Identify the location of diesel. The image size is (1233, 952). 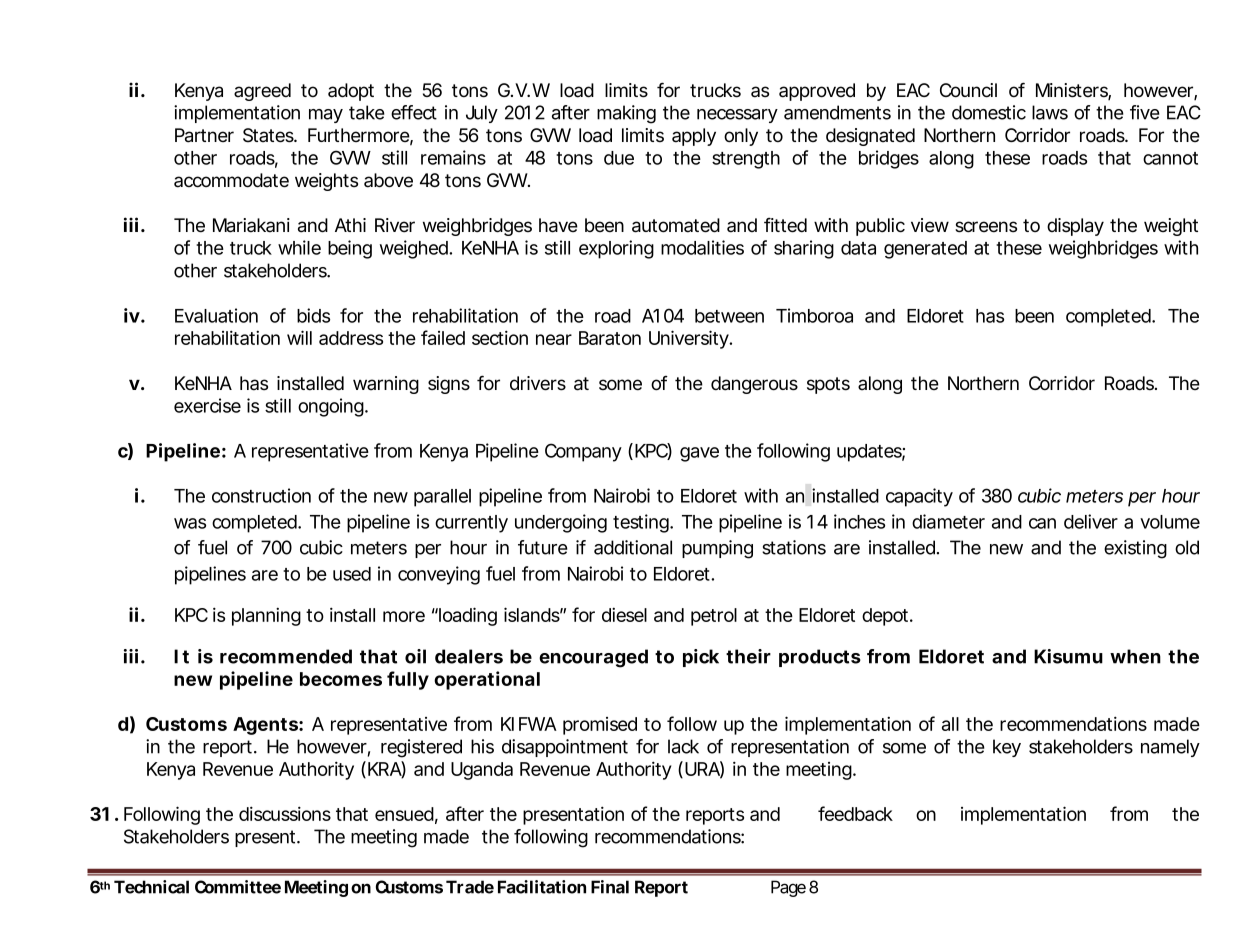
(624, 615).
